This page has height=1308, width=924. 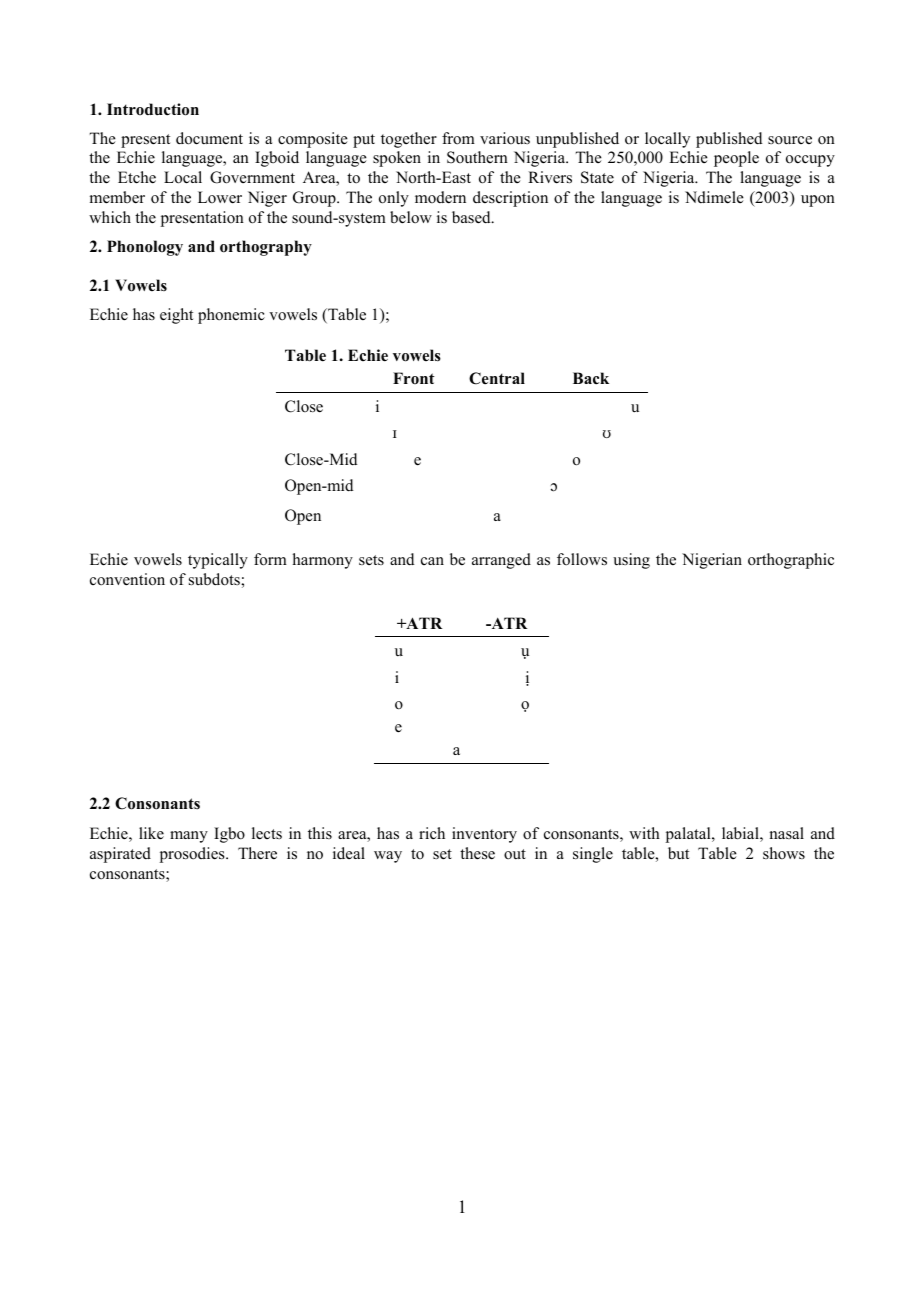 I want to click on from, so click(x=458, y=138).
